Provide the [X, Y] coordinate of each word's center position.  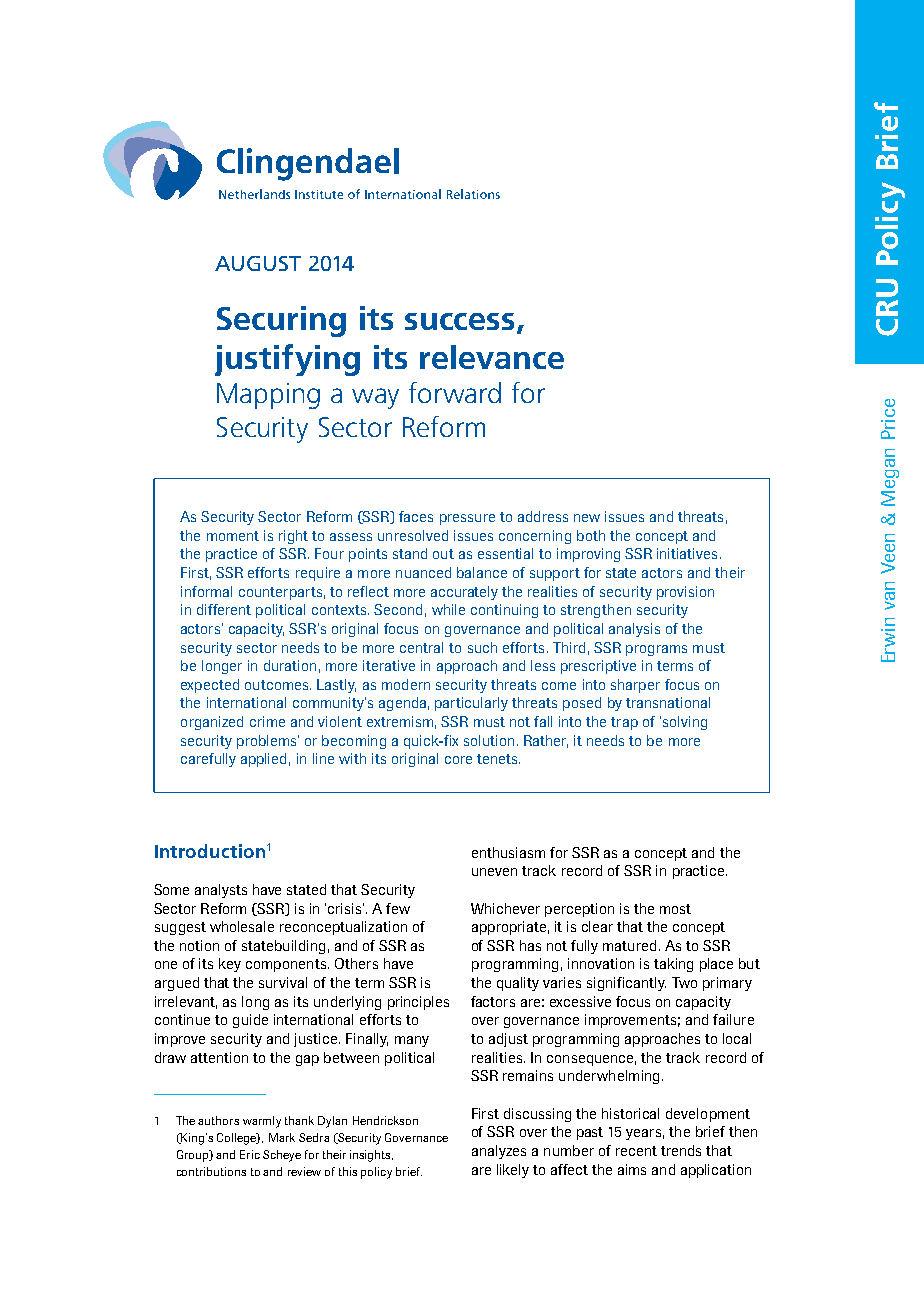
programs [656, 650]
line [323, 758]
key [230, 965]
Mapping [268, 396]
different [224, 609]
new [587, 518]
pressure [467, 519]
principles [418, 1003]
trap [624, 723]
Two [684, 982]
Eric [250, 1154]
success [459, 321]
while [448, 609]
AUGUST [258, 263]
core [458, 760]
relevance [492, 357]
